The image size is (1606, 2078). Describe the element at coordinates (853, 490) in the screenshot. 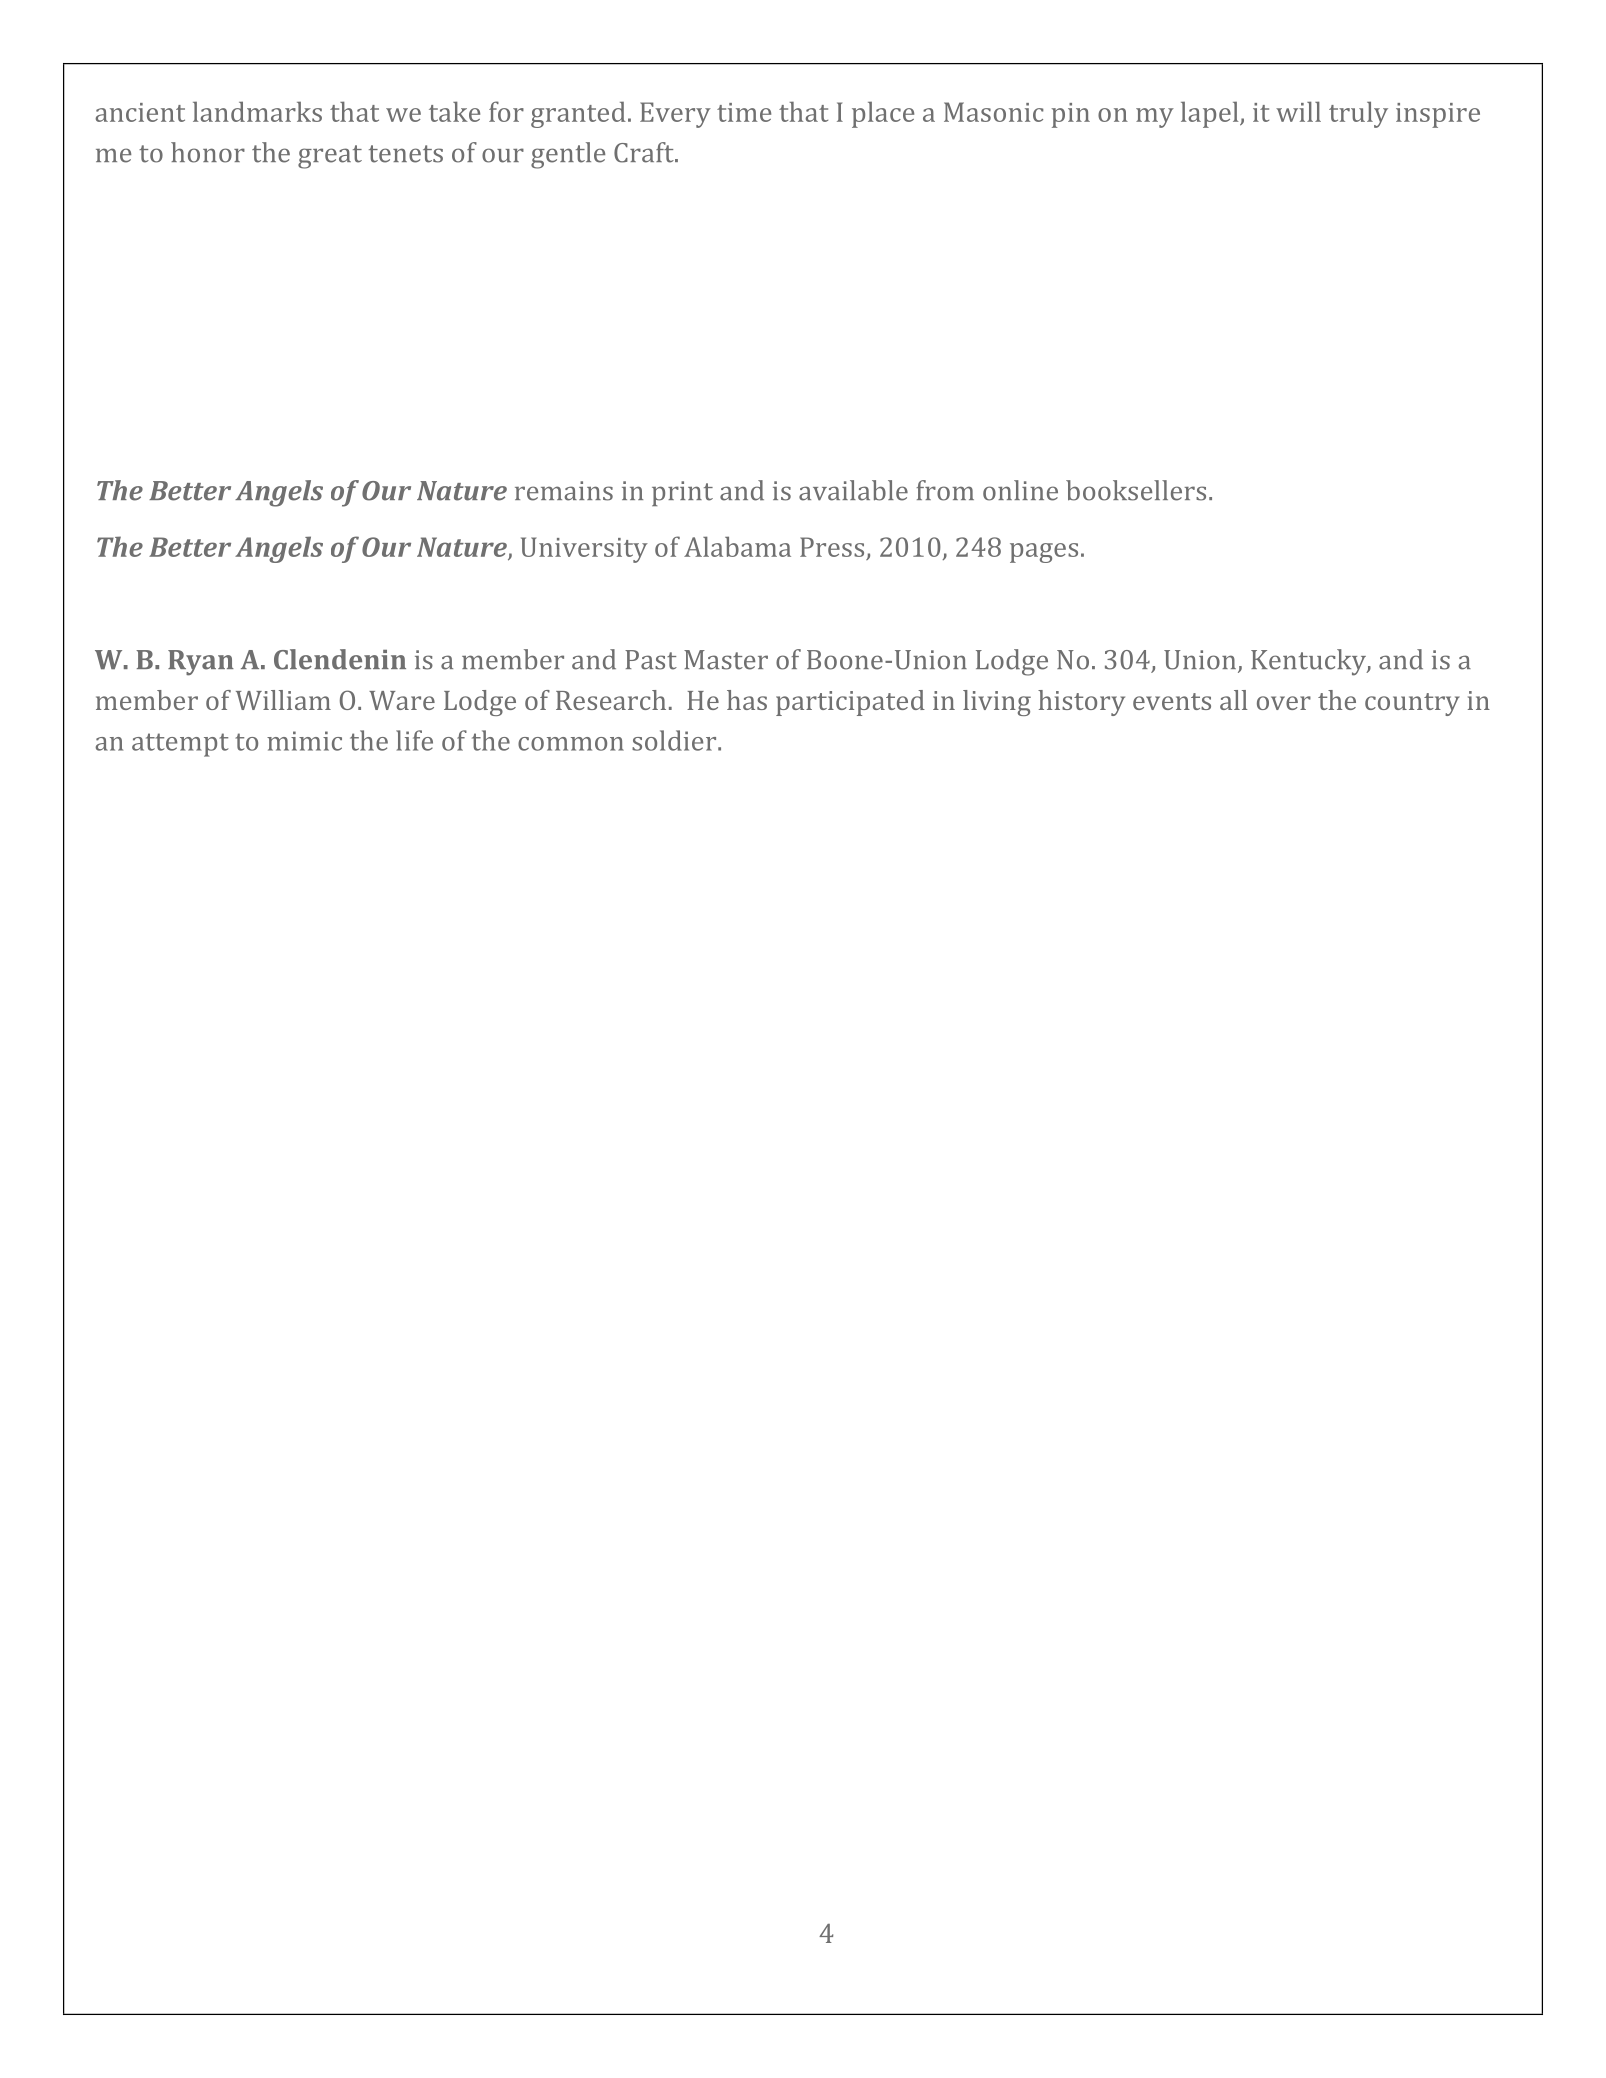

I see `available` at that location.
